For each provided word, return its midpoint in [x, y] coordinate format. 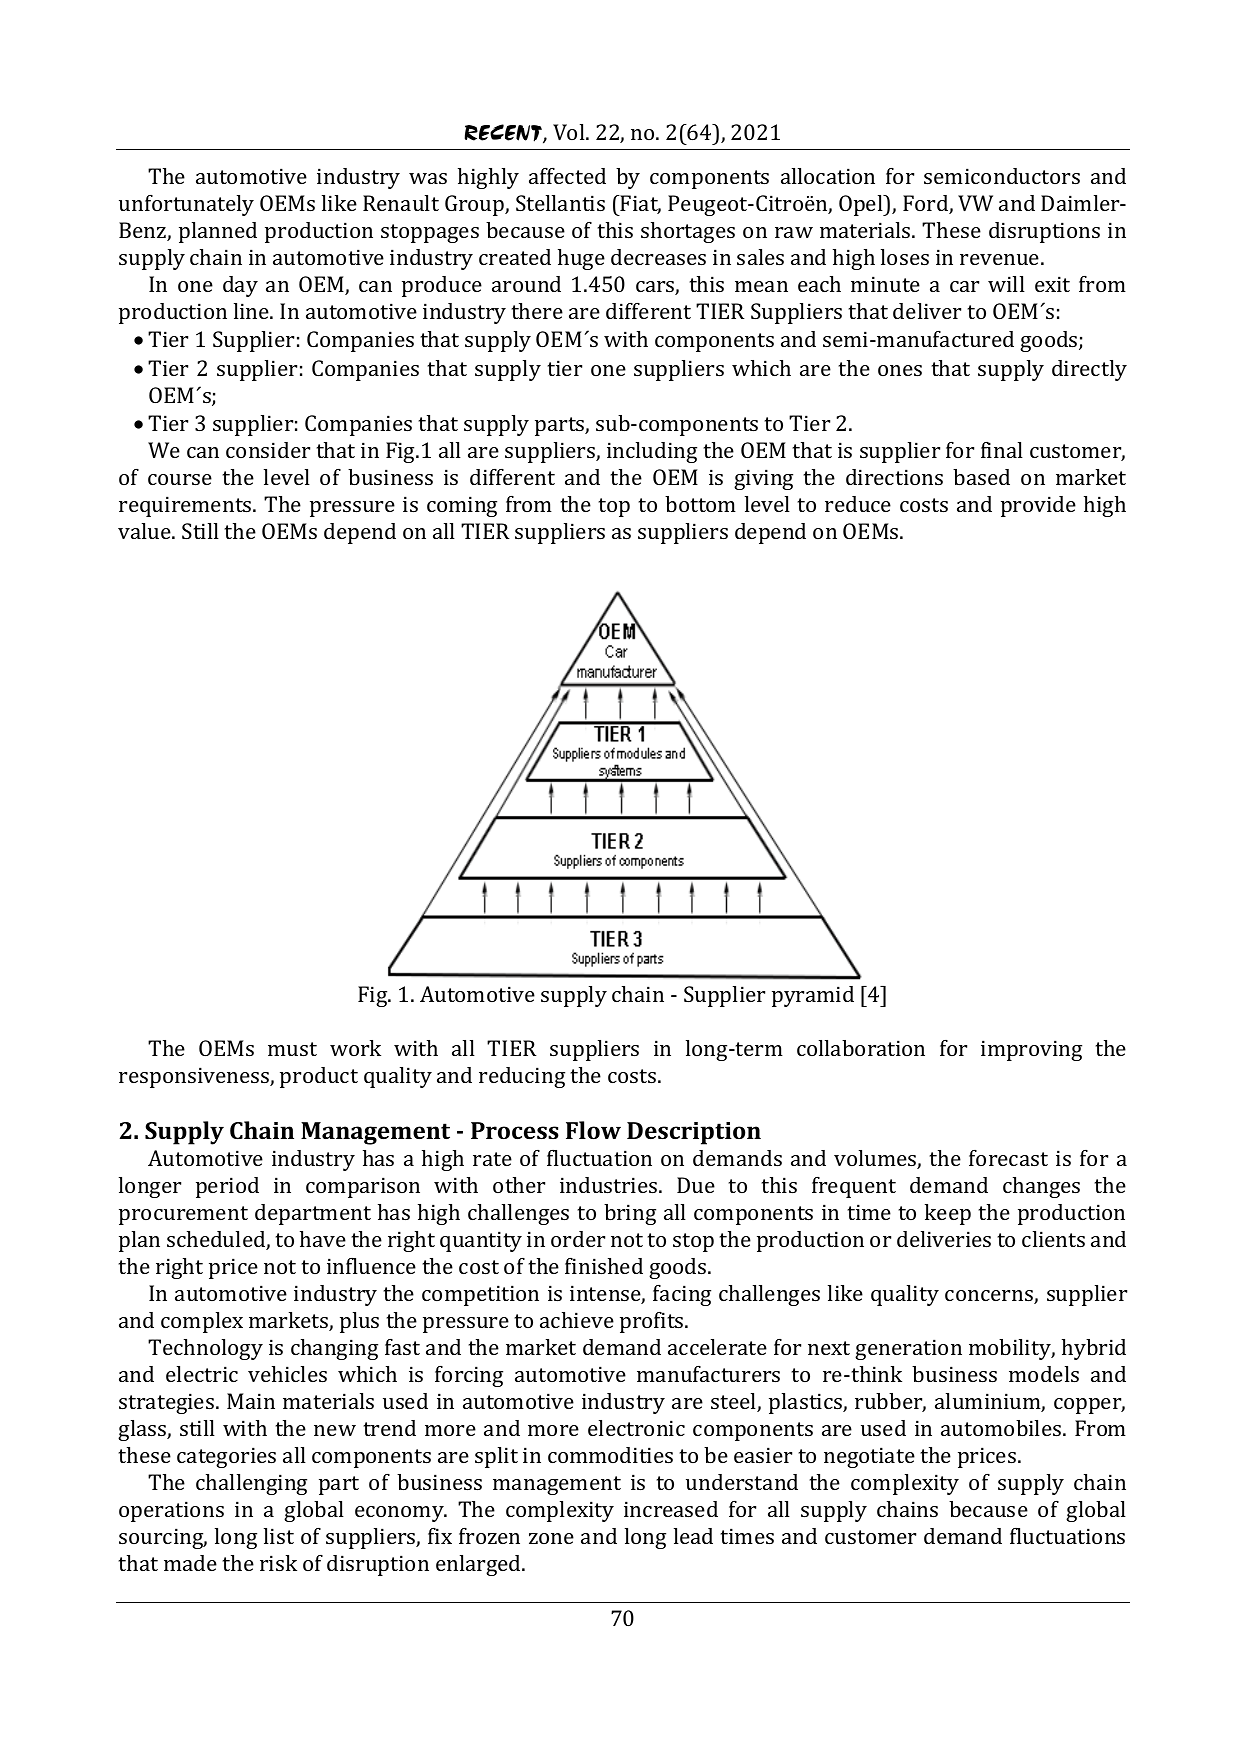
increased [671, 1509]
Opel [862, 205]
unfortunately [186, 205]
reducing [522, 1077]
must [292, 1049]
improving [1031, 1050]
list [279, 1536]
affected [567, 176]
